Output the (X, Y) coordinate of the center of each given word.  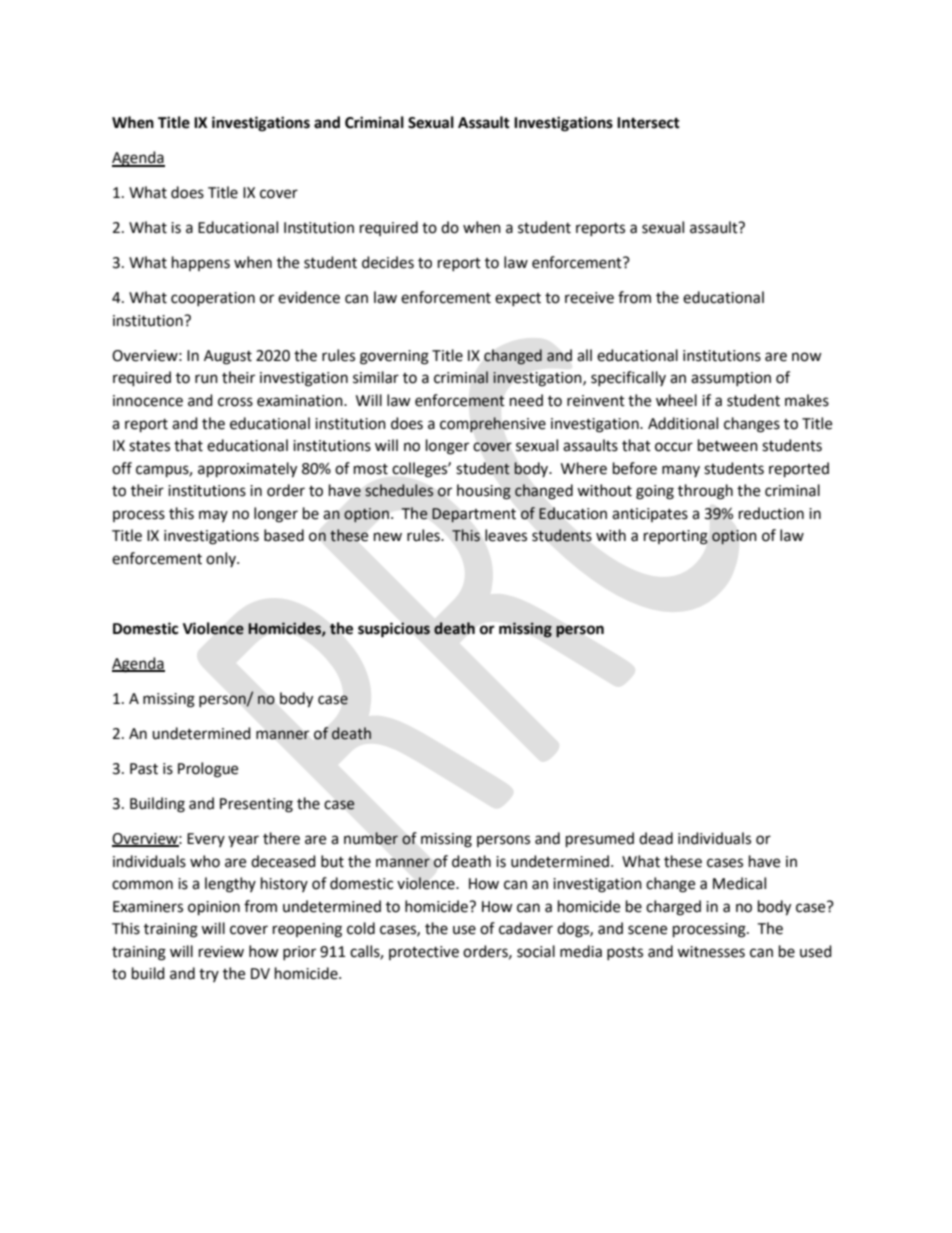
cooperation (213, 299)
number (371, 838)
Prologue (208, 770)
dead (656, 838)
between (728, 445)
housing (484, 492)
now (807, 357)
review (221, 952)
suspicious (394, 630)
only (222, 559)
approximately (247, 470)
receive (589, 298)
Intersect (648, 123)
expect (518, 299)
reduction (771, 513)
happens (201, 263)
